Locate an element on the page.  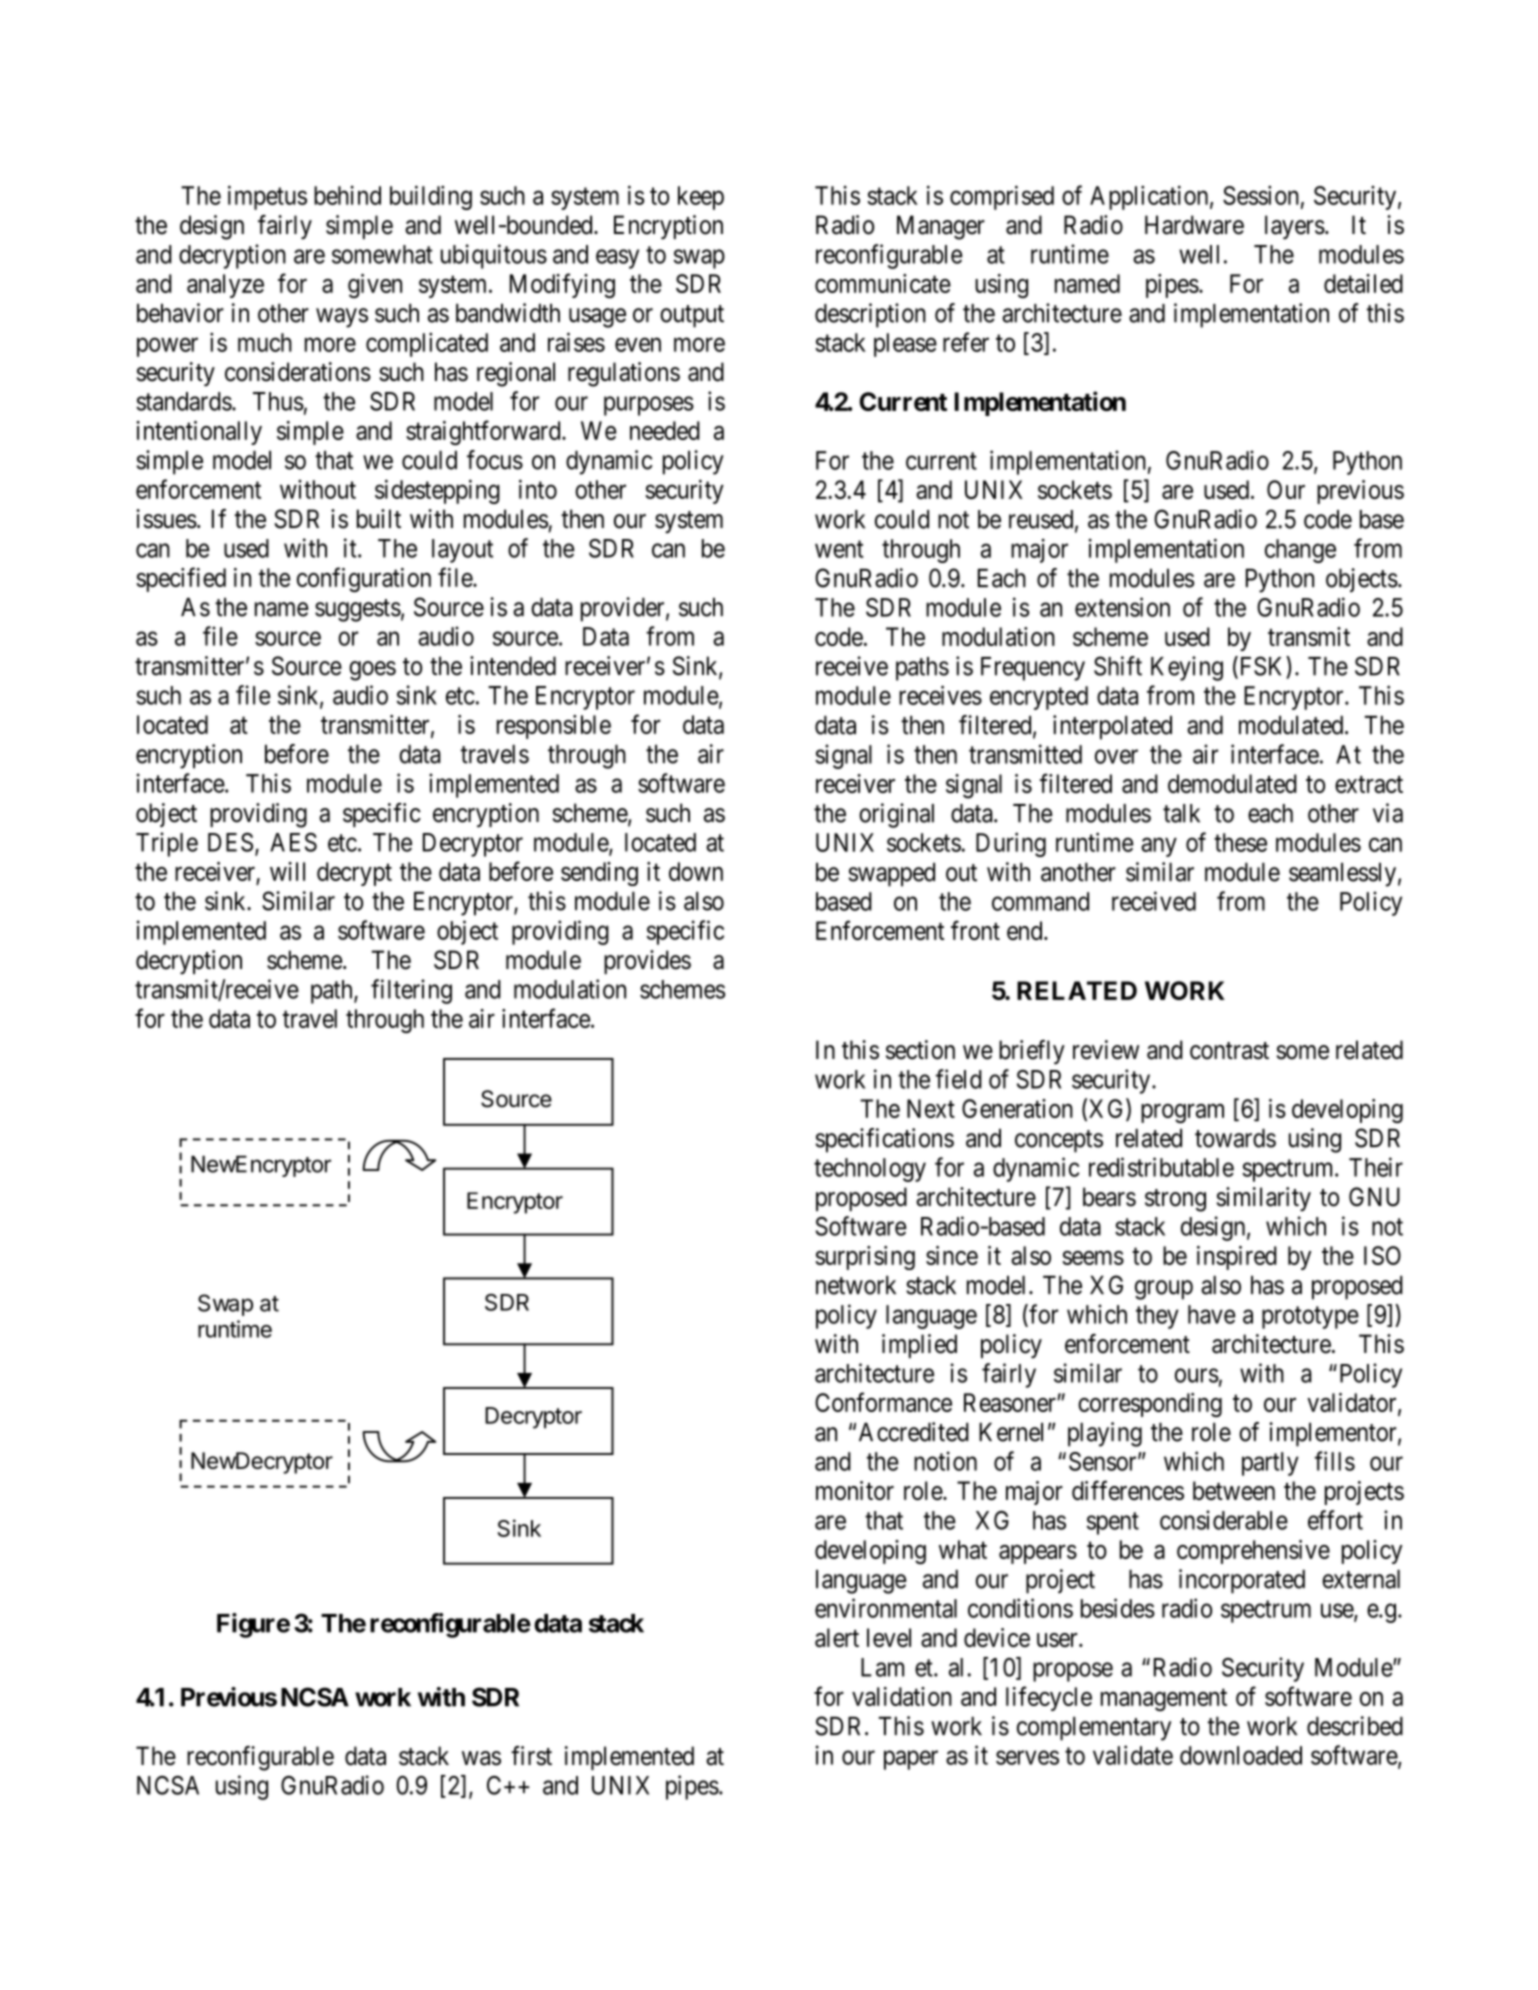
filtering is located at coordinates (411, 991).
